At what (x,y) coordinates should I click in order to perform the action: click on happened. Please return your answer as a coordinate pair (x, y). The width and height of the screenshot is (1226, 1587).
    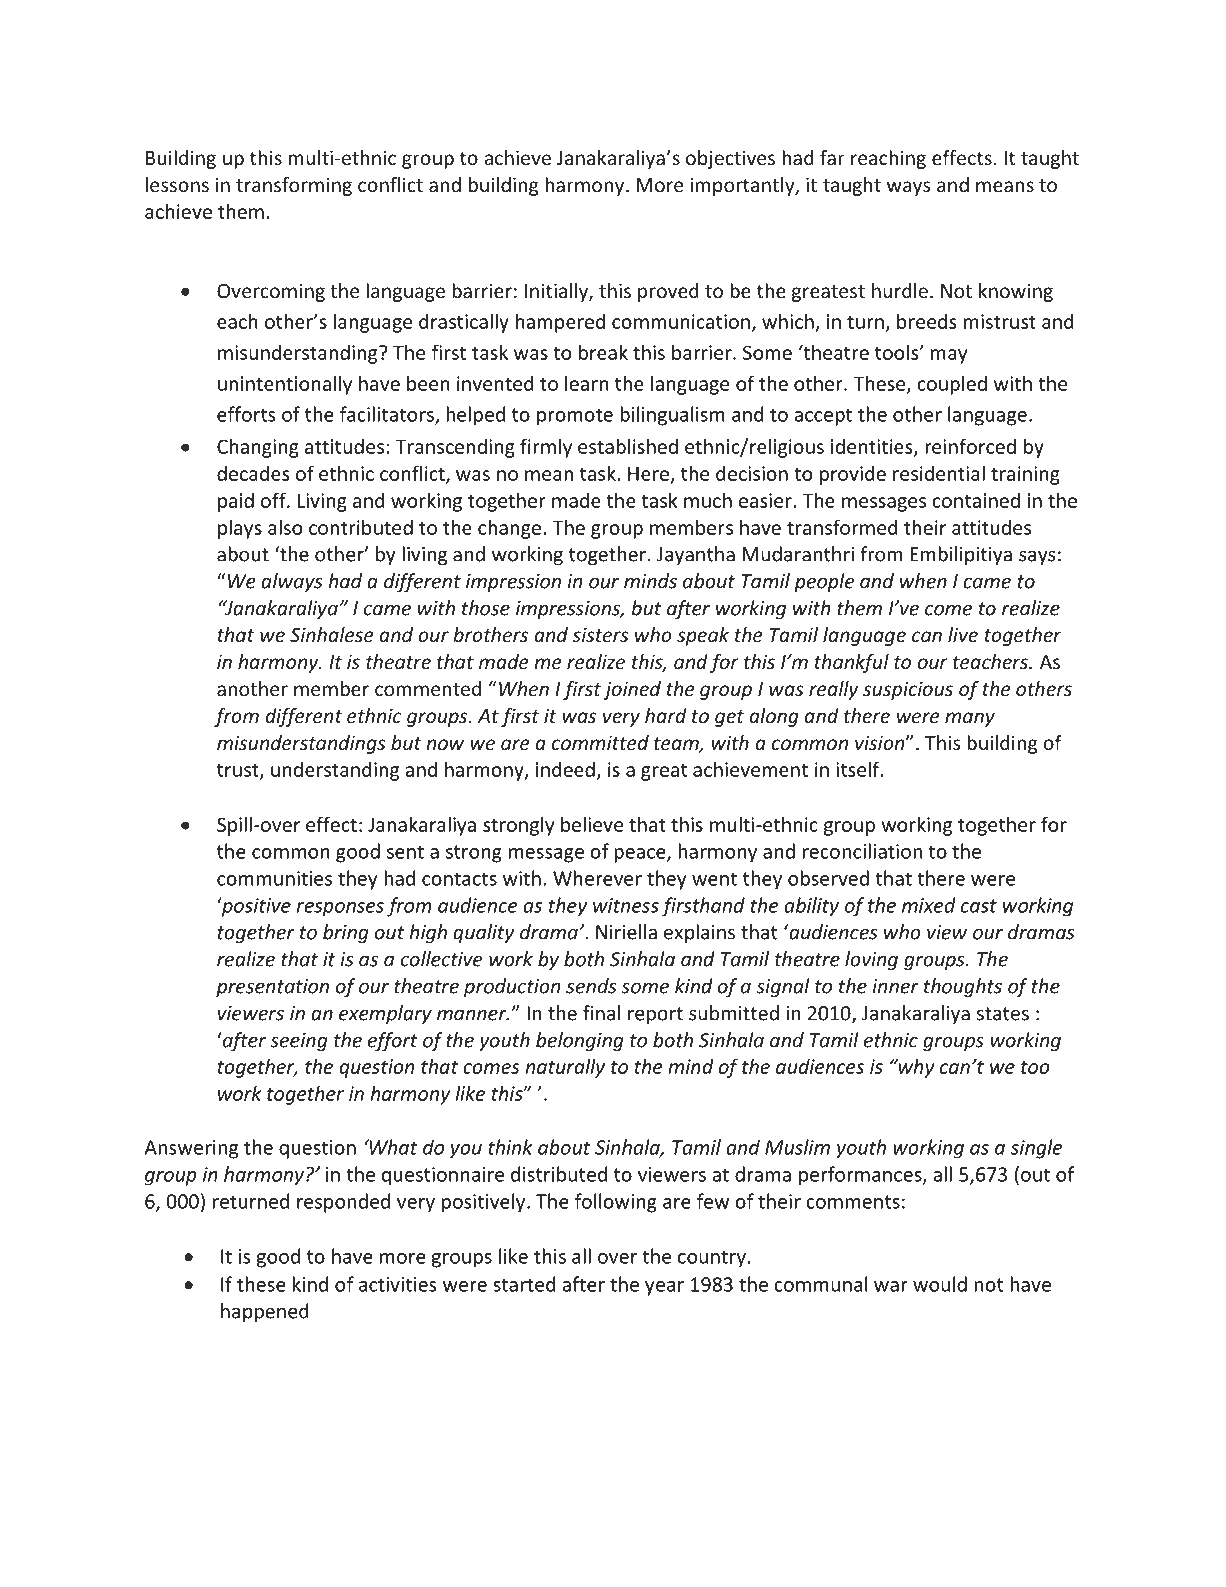
    Looking at the image, I should click on (265, 1312).
